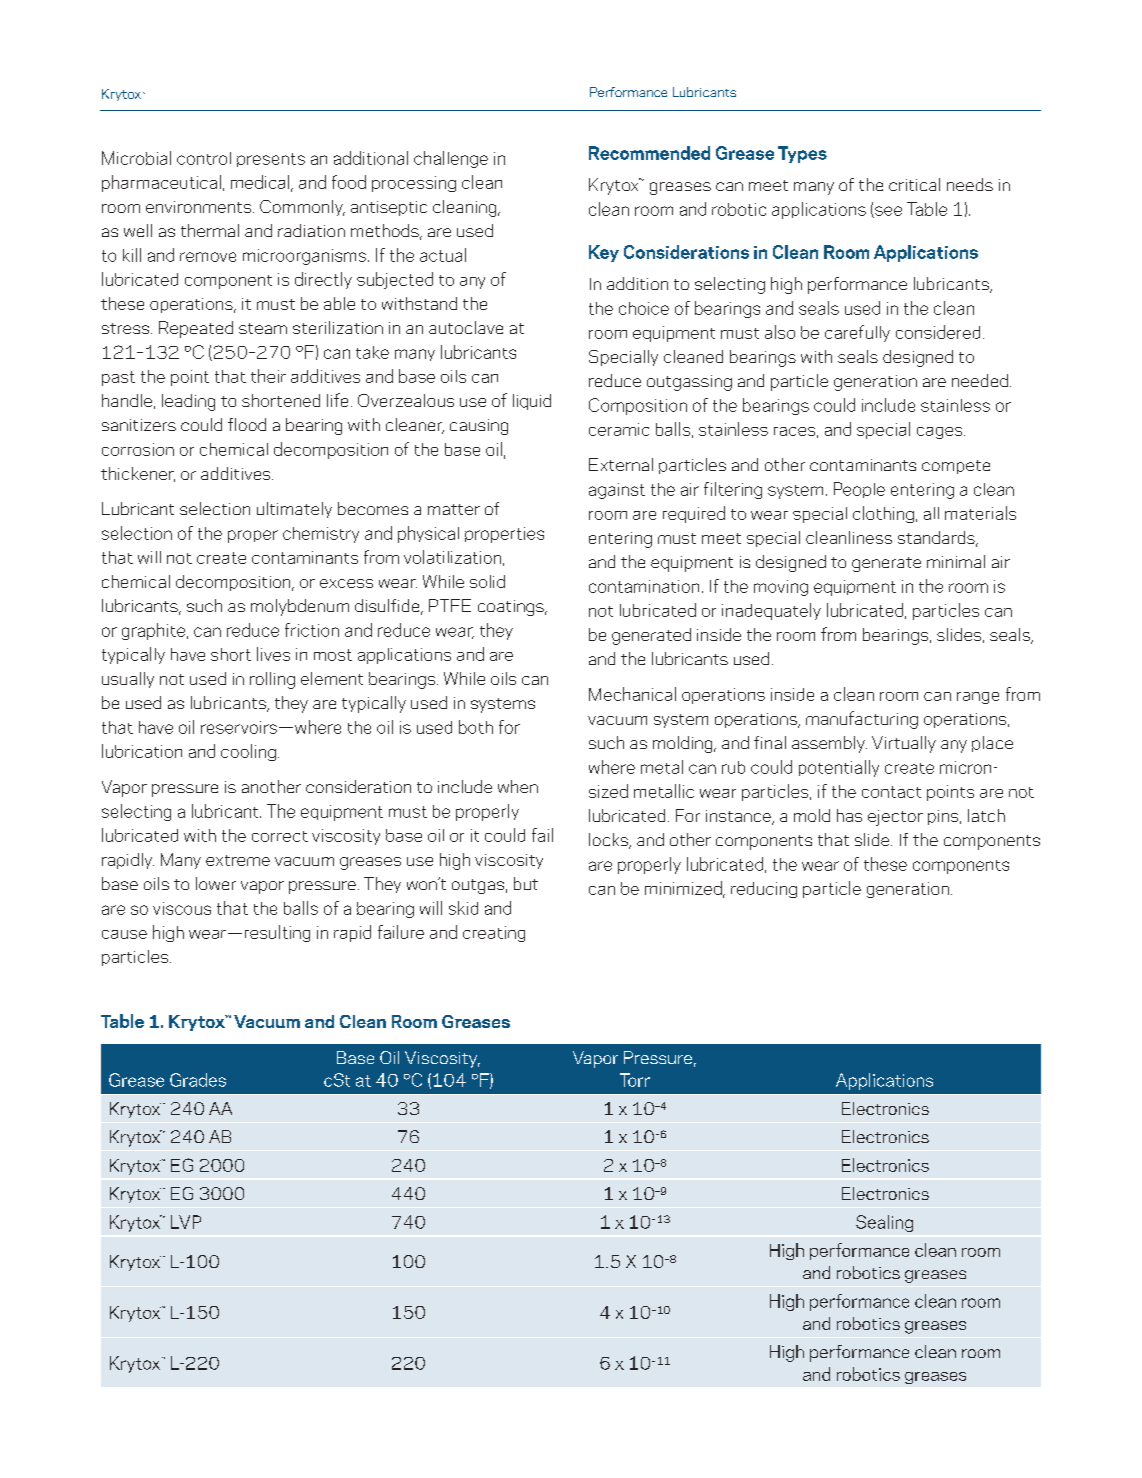  What do you see at coordinates (862, 720) in the page?
I see `manufacturing` at bounding box center [862, 720].
